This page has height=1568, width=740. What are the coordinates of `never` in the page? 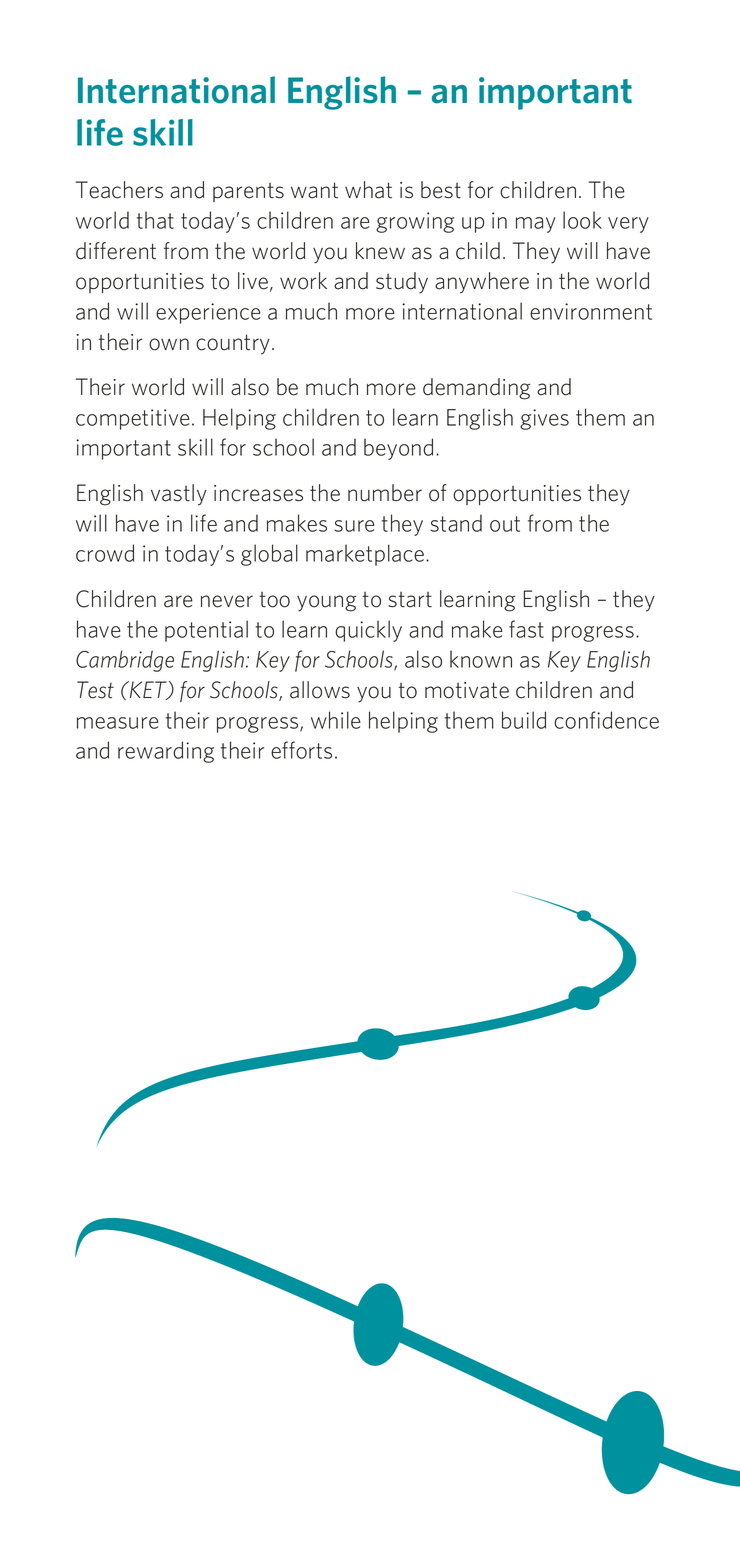 It's located at (227, 601).
